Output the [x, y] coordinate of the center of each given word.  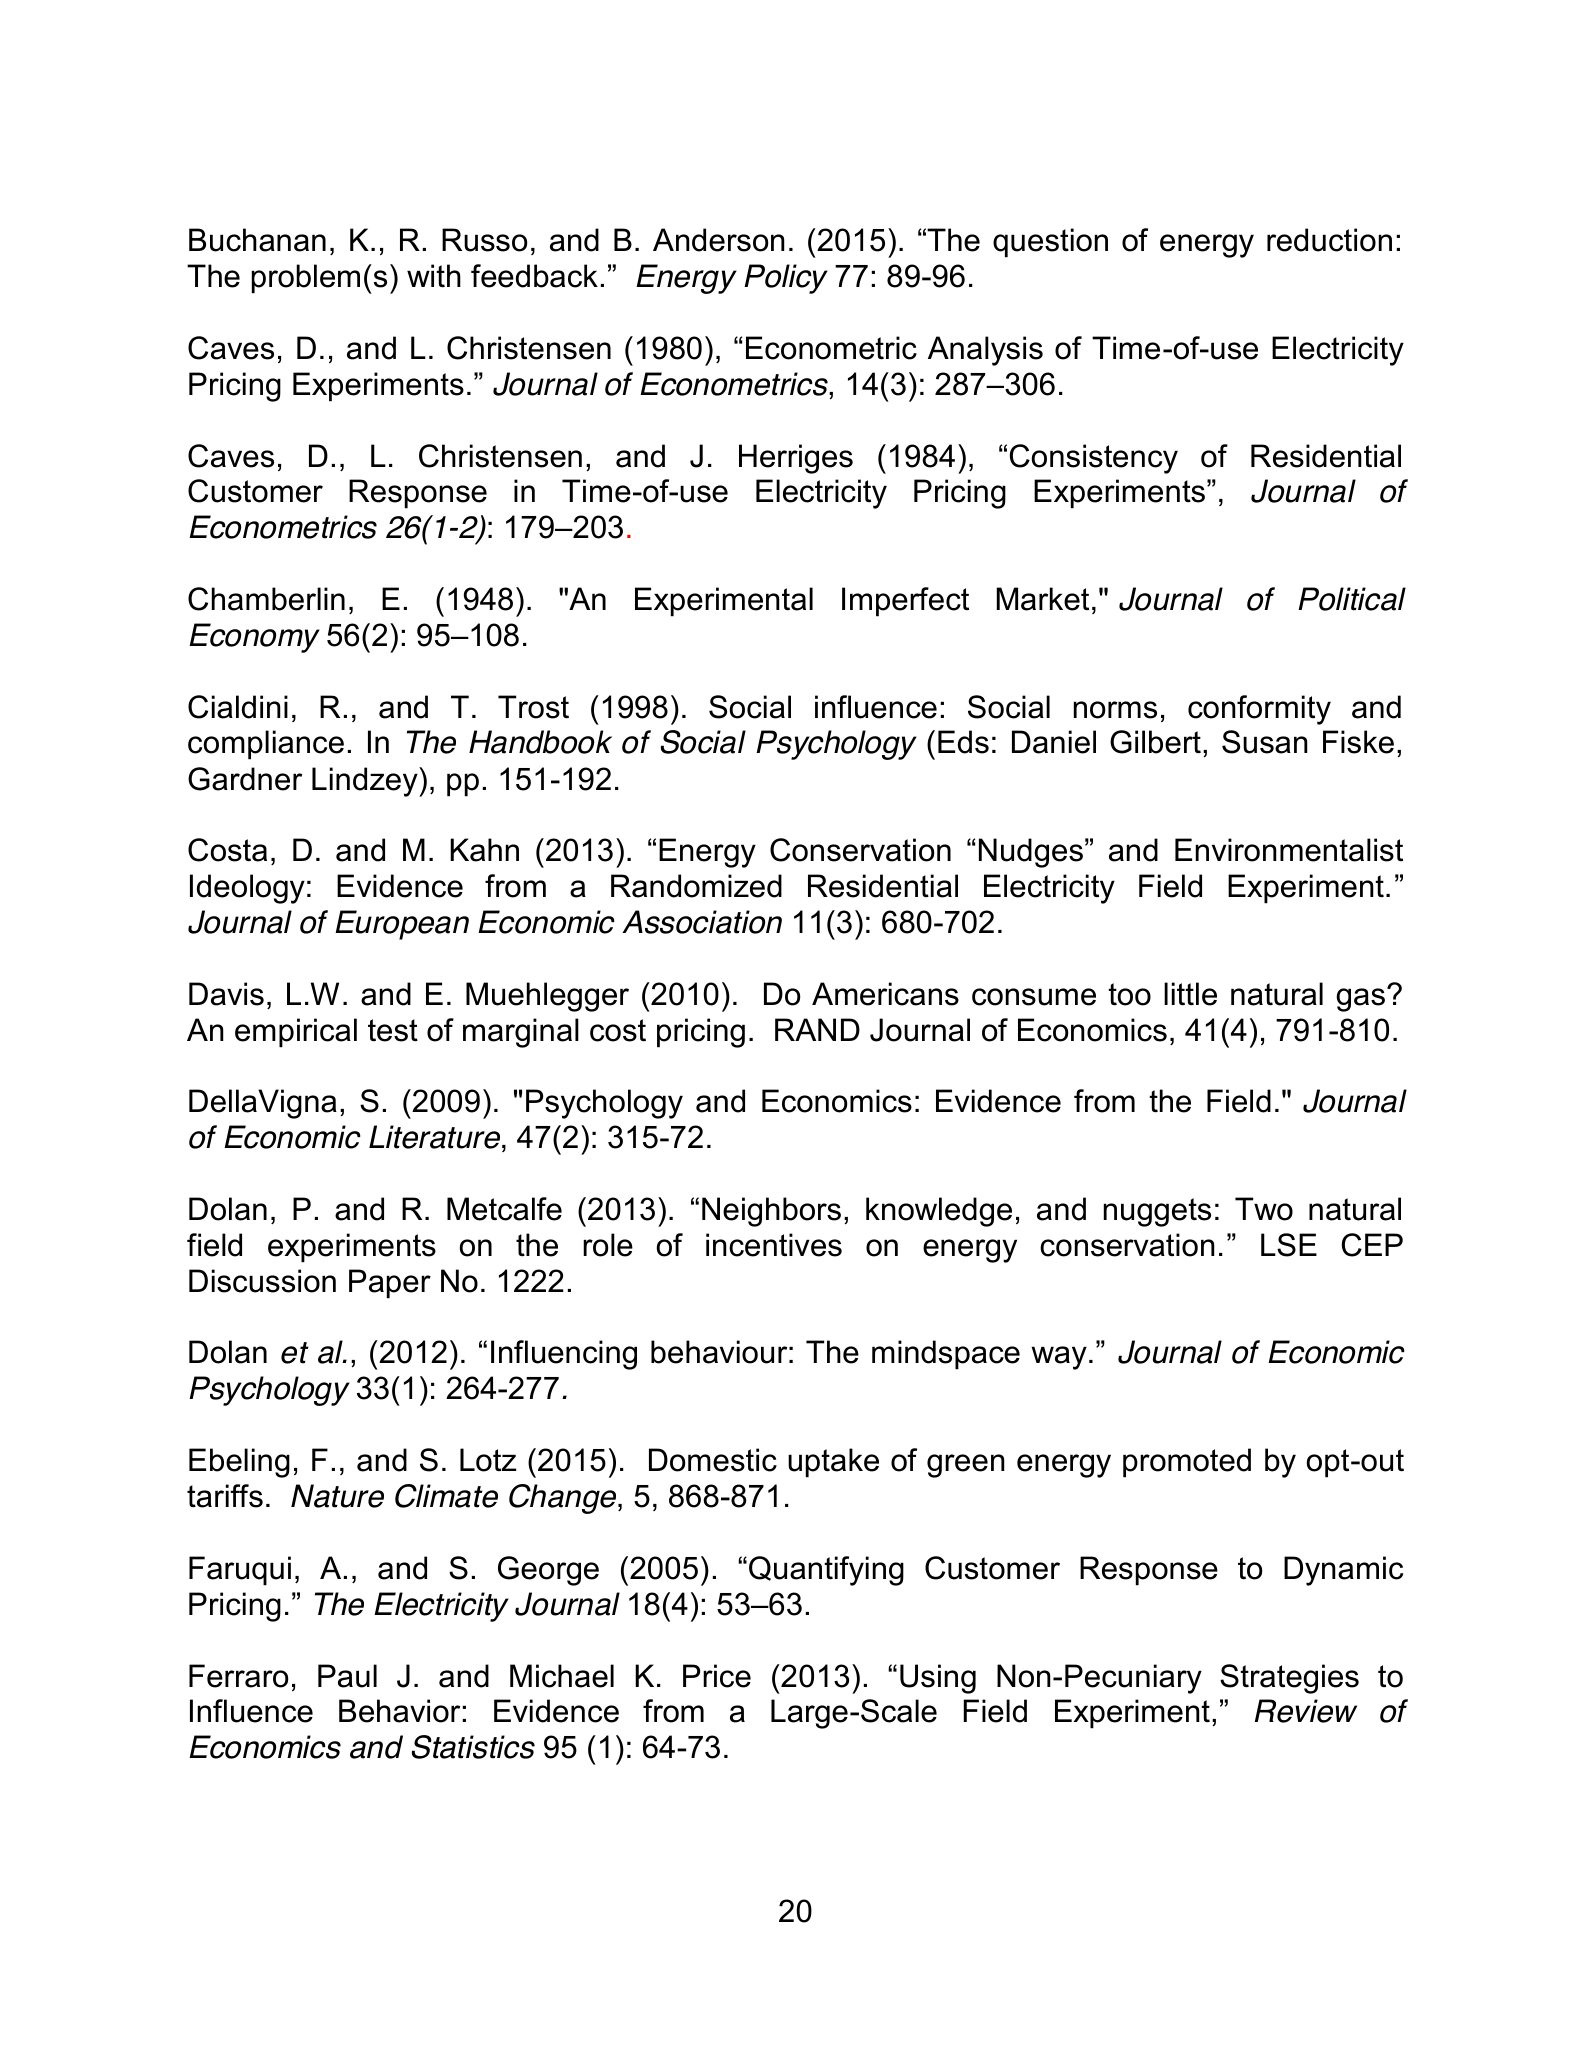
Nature [337, 1496]
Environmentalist [1289, 850]
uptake [833, 1463]
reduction [1329, 240]
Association [702, 922]
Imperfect [905, 602]
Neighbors [771, 1212]
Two [1264, 1209]
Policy [786, 279]
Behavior [399, 1711]
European [402, 925]
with [434, 276]
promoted [1187, 1463]
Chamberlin [266, 599]
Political [1352, 599]
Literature [436, 1138]
